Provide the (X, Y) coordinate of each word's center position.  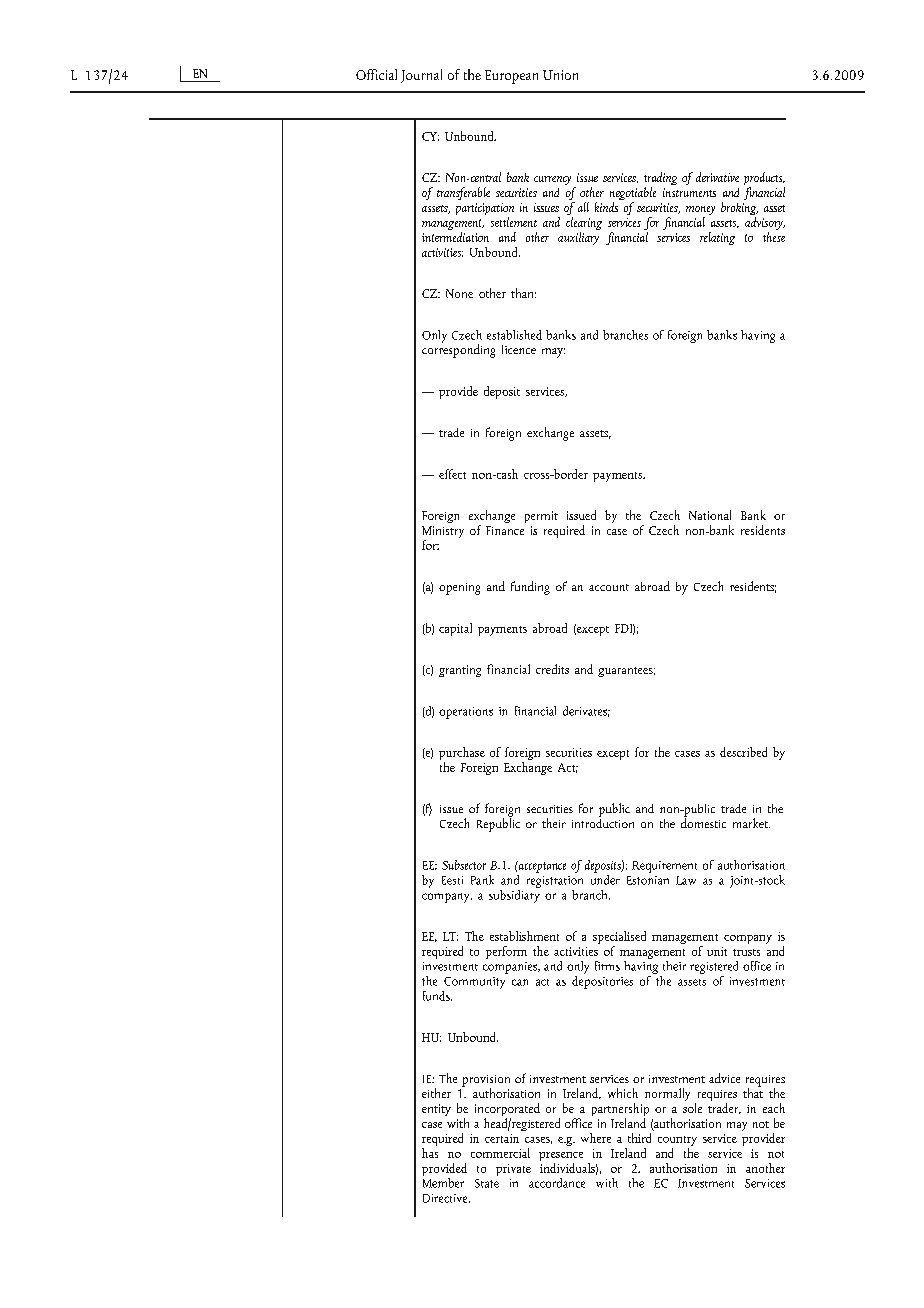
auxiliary (579, 237)
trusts (746, 952)
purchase (462, 755)
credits (552, 669)
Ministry (443, 533)
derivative (717, 177)
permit (541, 517)
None (459, 293)
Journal (421, 76)
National (710, 515)
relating (717, 238)
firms (607, 966)
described (743, 752)
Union (560, 75)
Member (443, 1181)
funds (437, 996)
